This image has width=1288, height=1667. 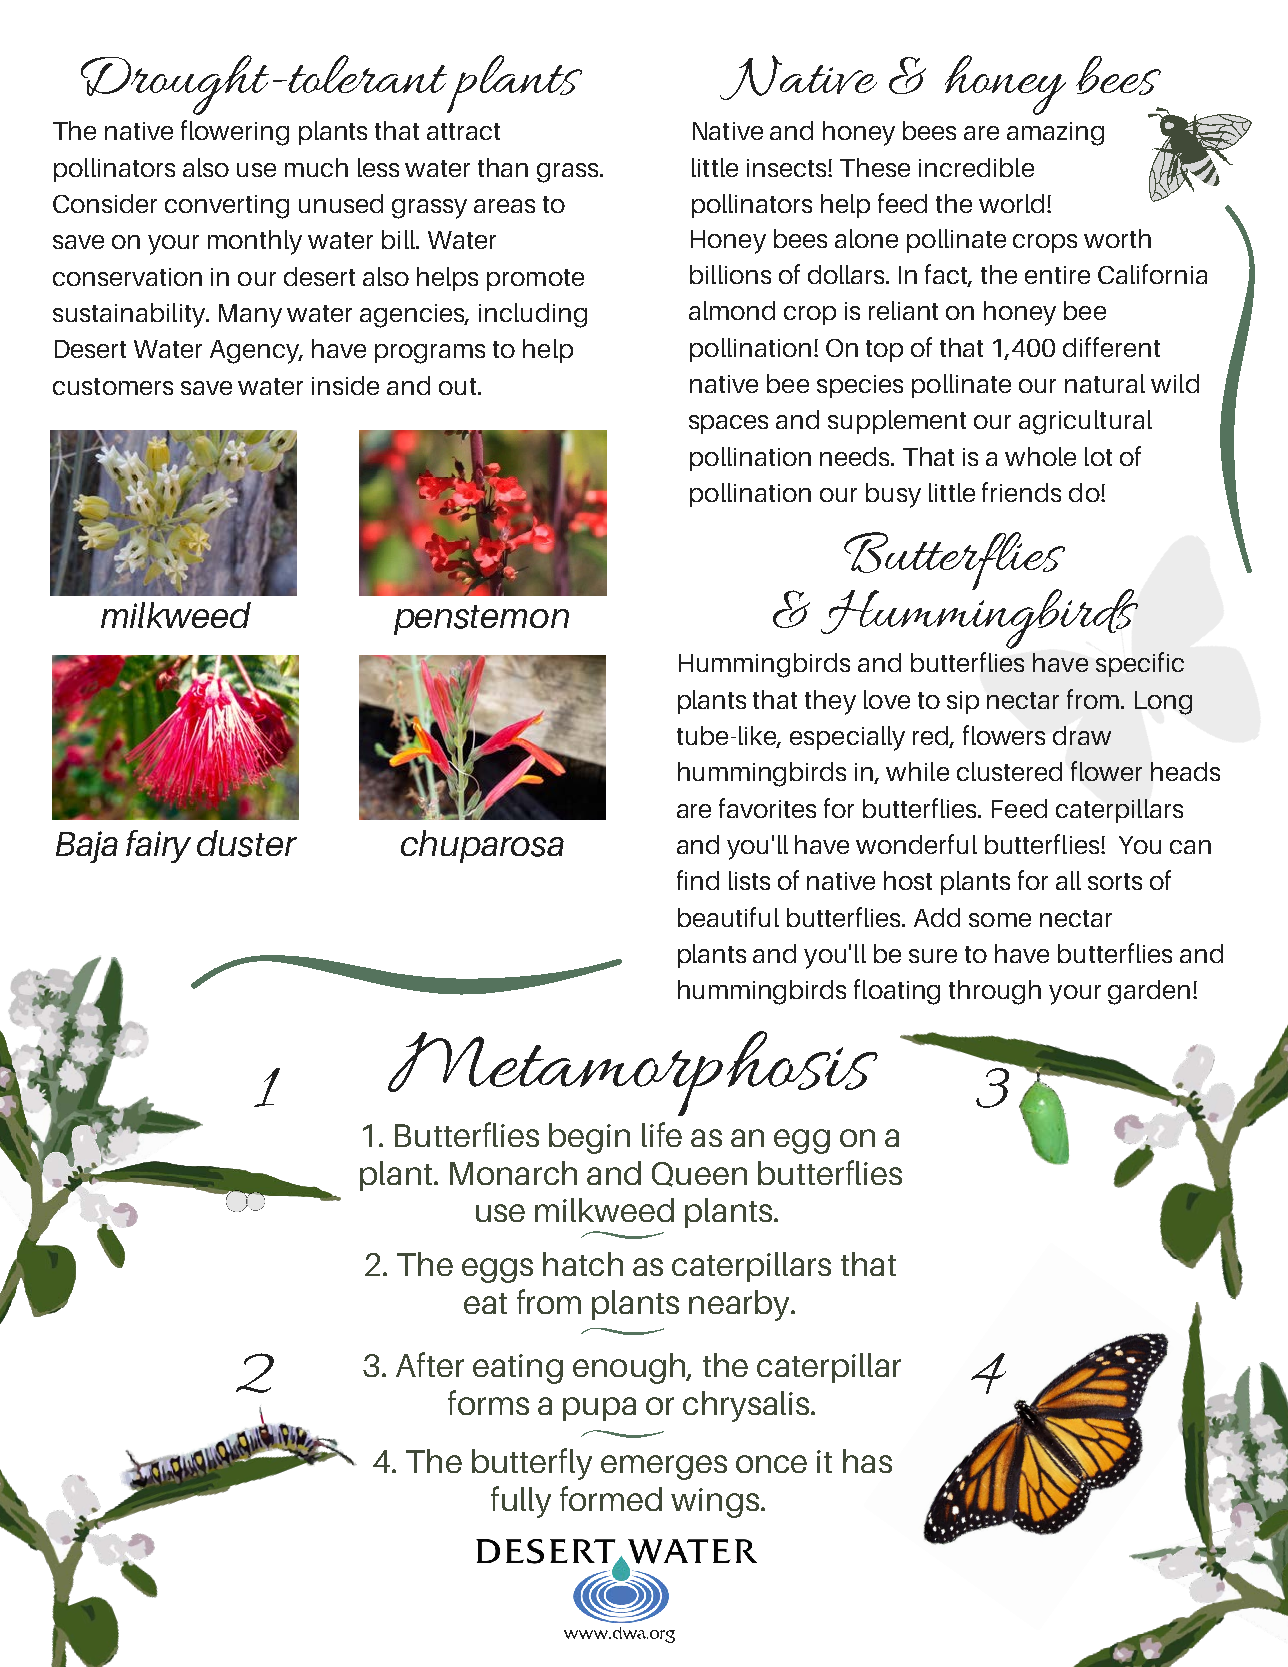 I want to click on emerges, so click(x=664, y=1467).
